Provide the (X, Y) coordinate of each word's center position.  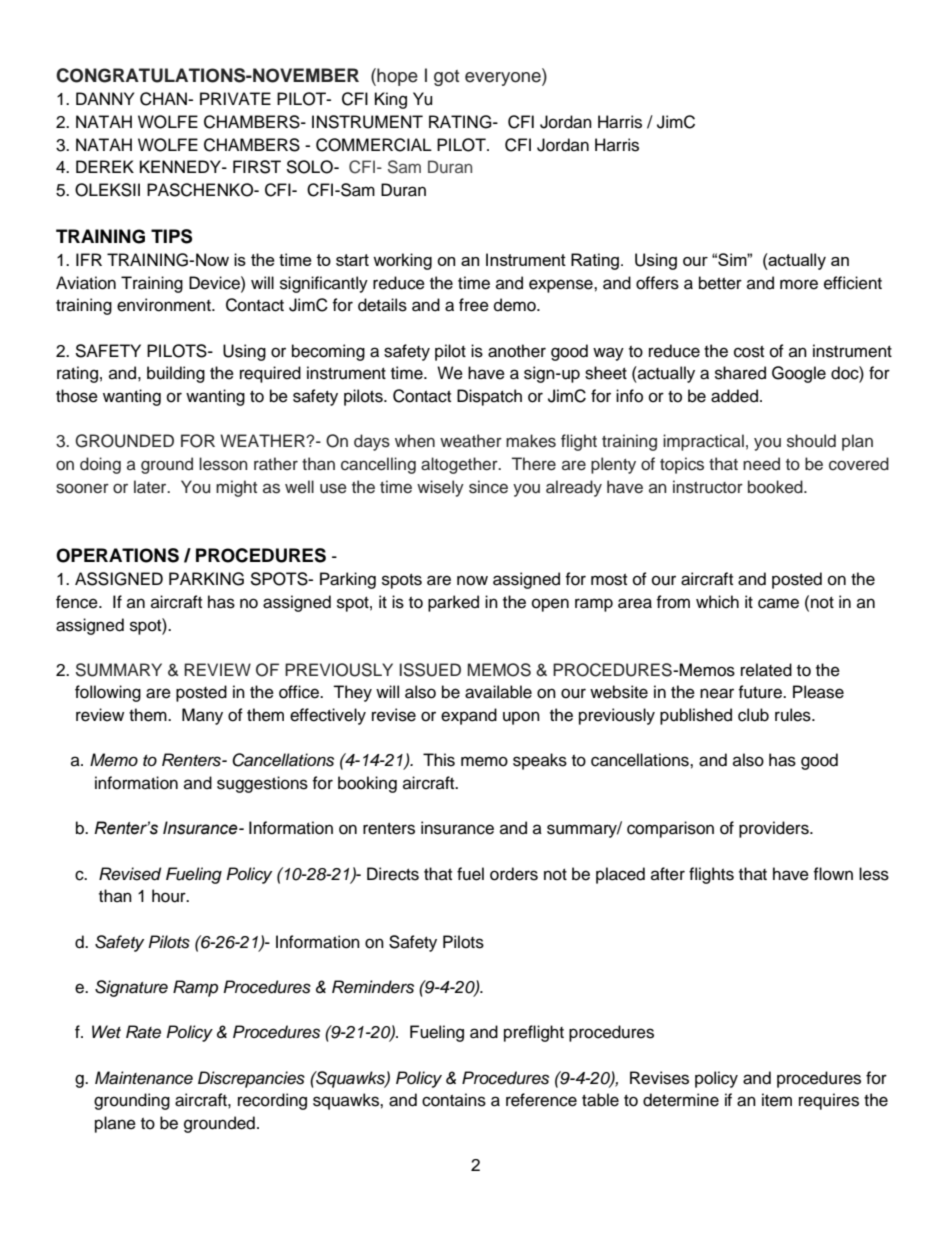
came (778, 603)
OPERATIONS (117, 555)
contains (454, 1100)
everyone (504, 79)
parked (453, 603)
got (446, 78)
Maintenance (144, 1078)
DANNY (105, 98)
